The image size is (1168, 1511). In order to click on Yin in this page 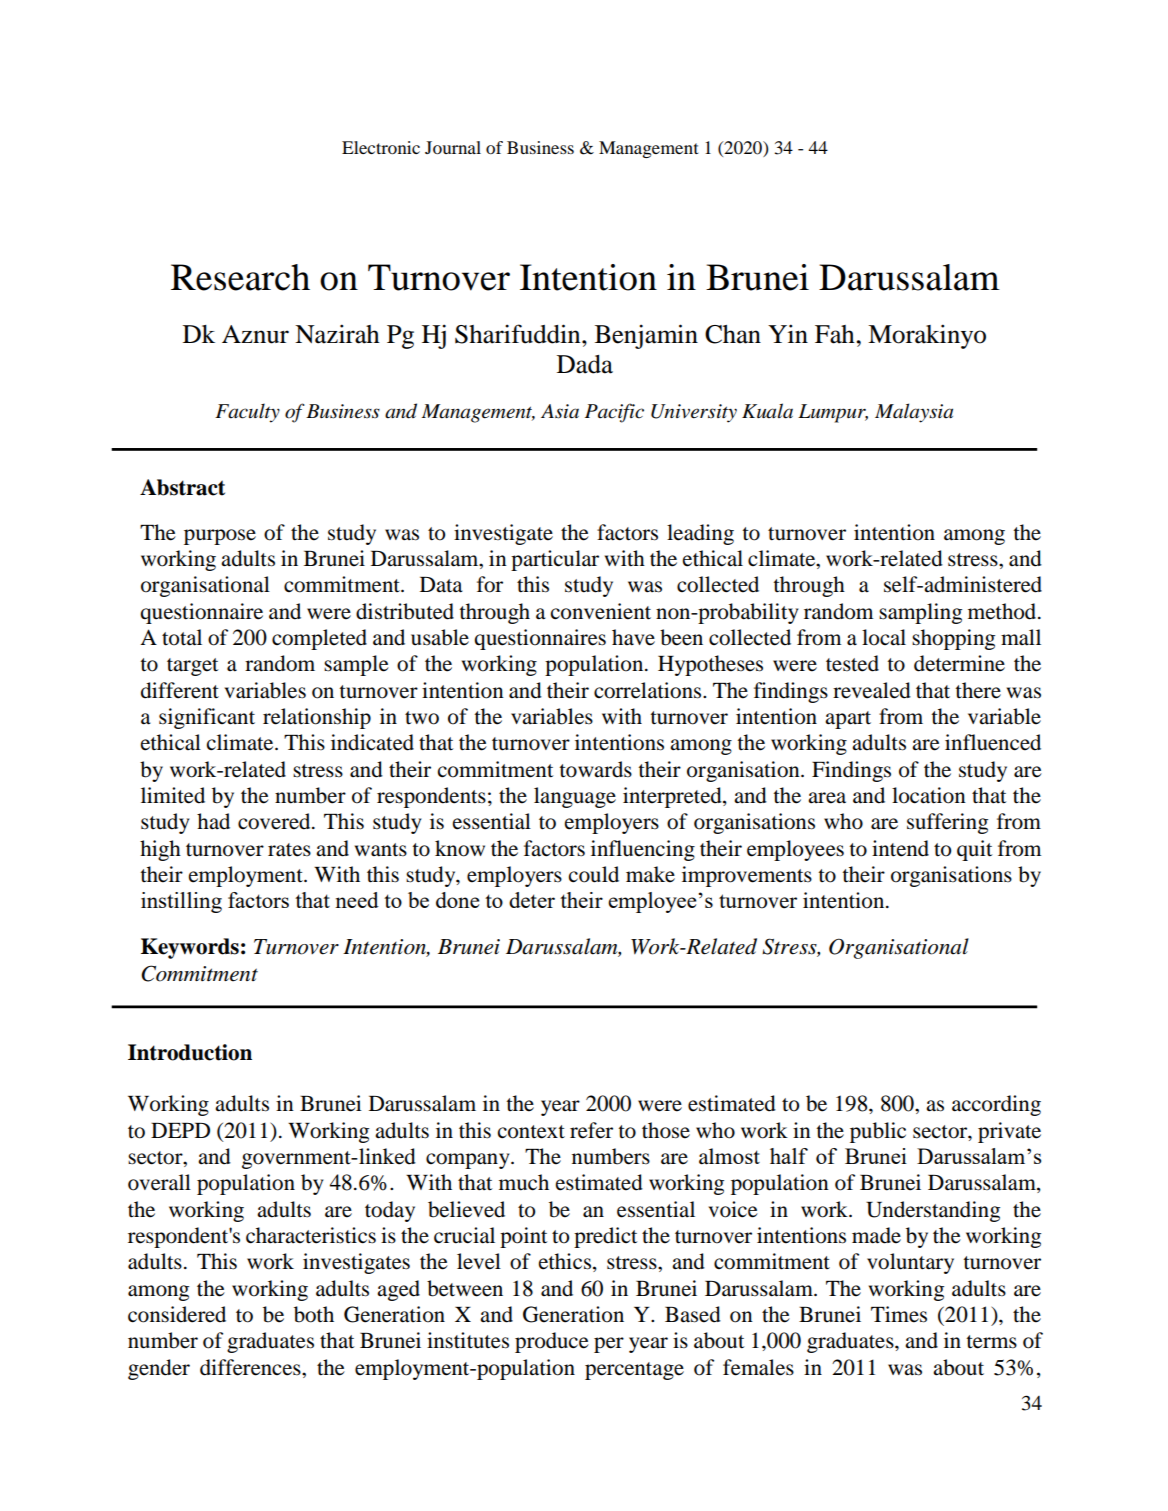, I will do `click(788, 333)`.
